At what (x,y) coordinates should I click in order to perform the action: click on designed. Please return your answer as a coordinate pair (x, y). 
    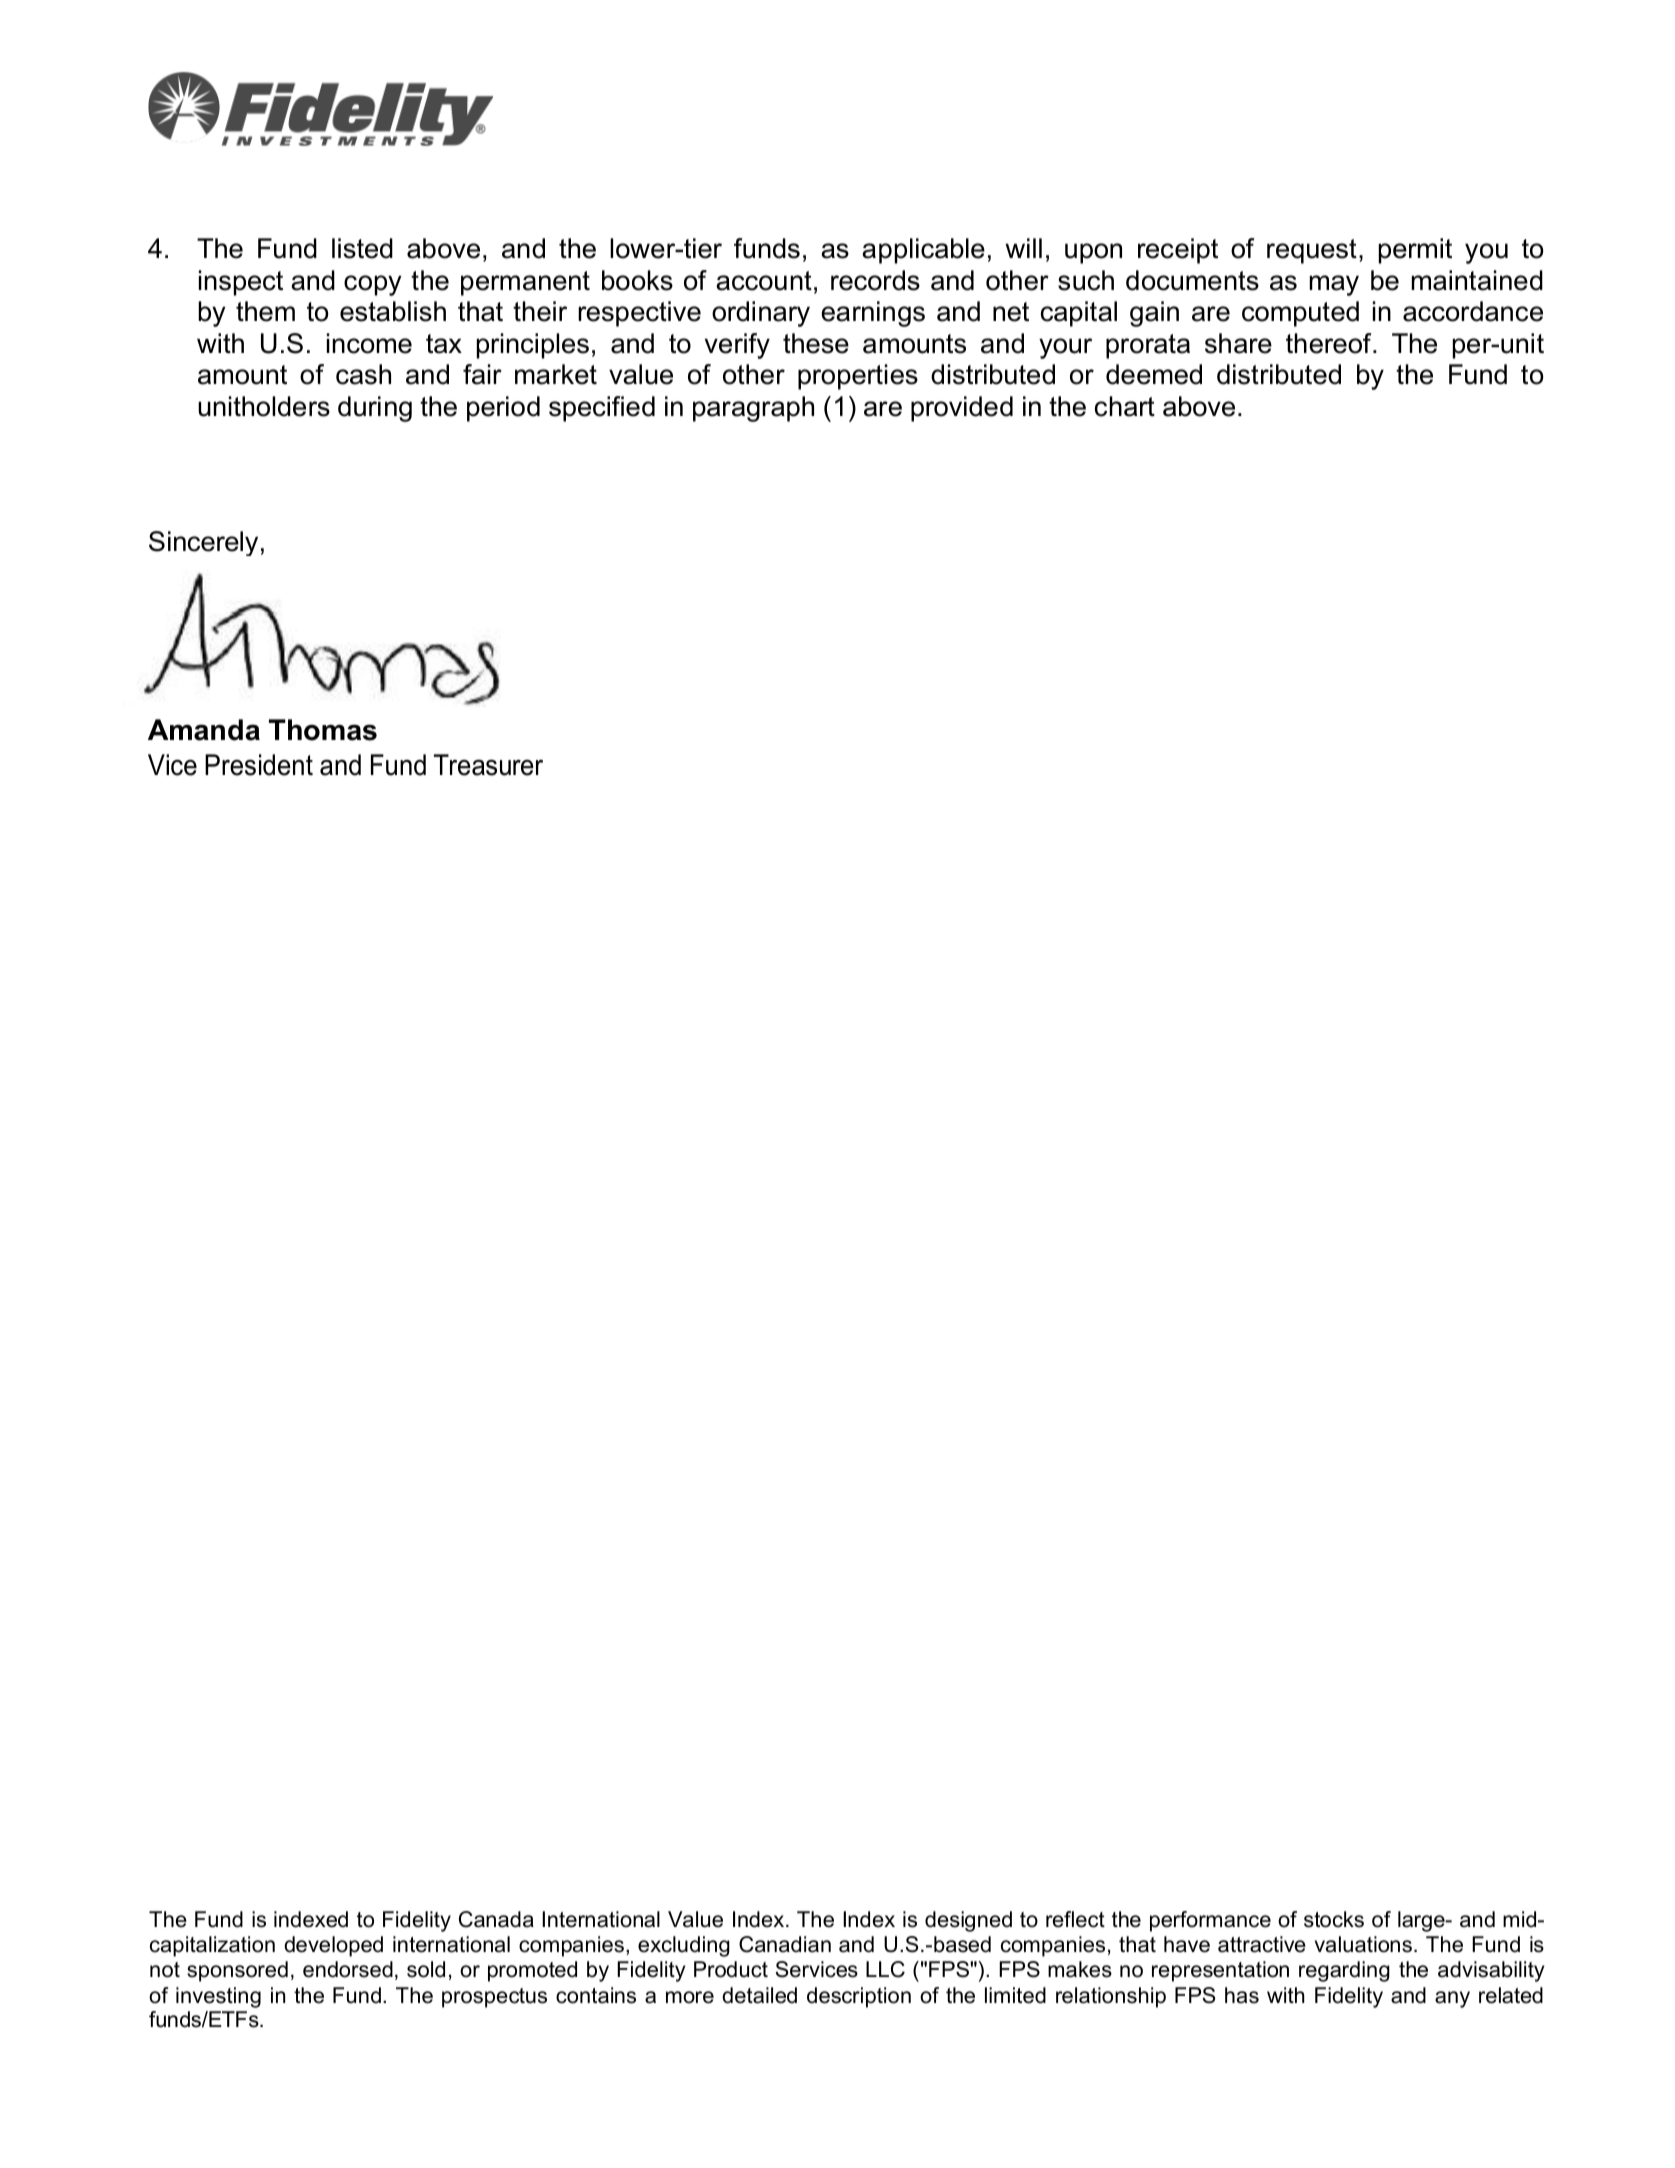
    Looking at the image, I should click on (968, 1921).
